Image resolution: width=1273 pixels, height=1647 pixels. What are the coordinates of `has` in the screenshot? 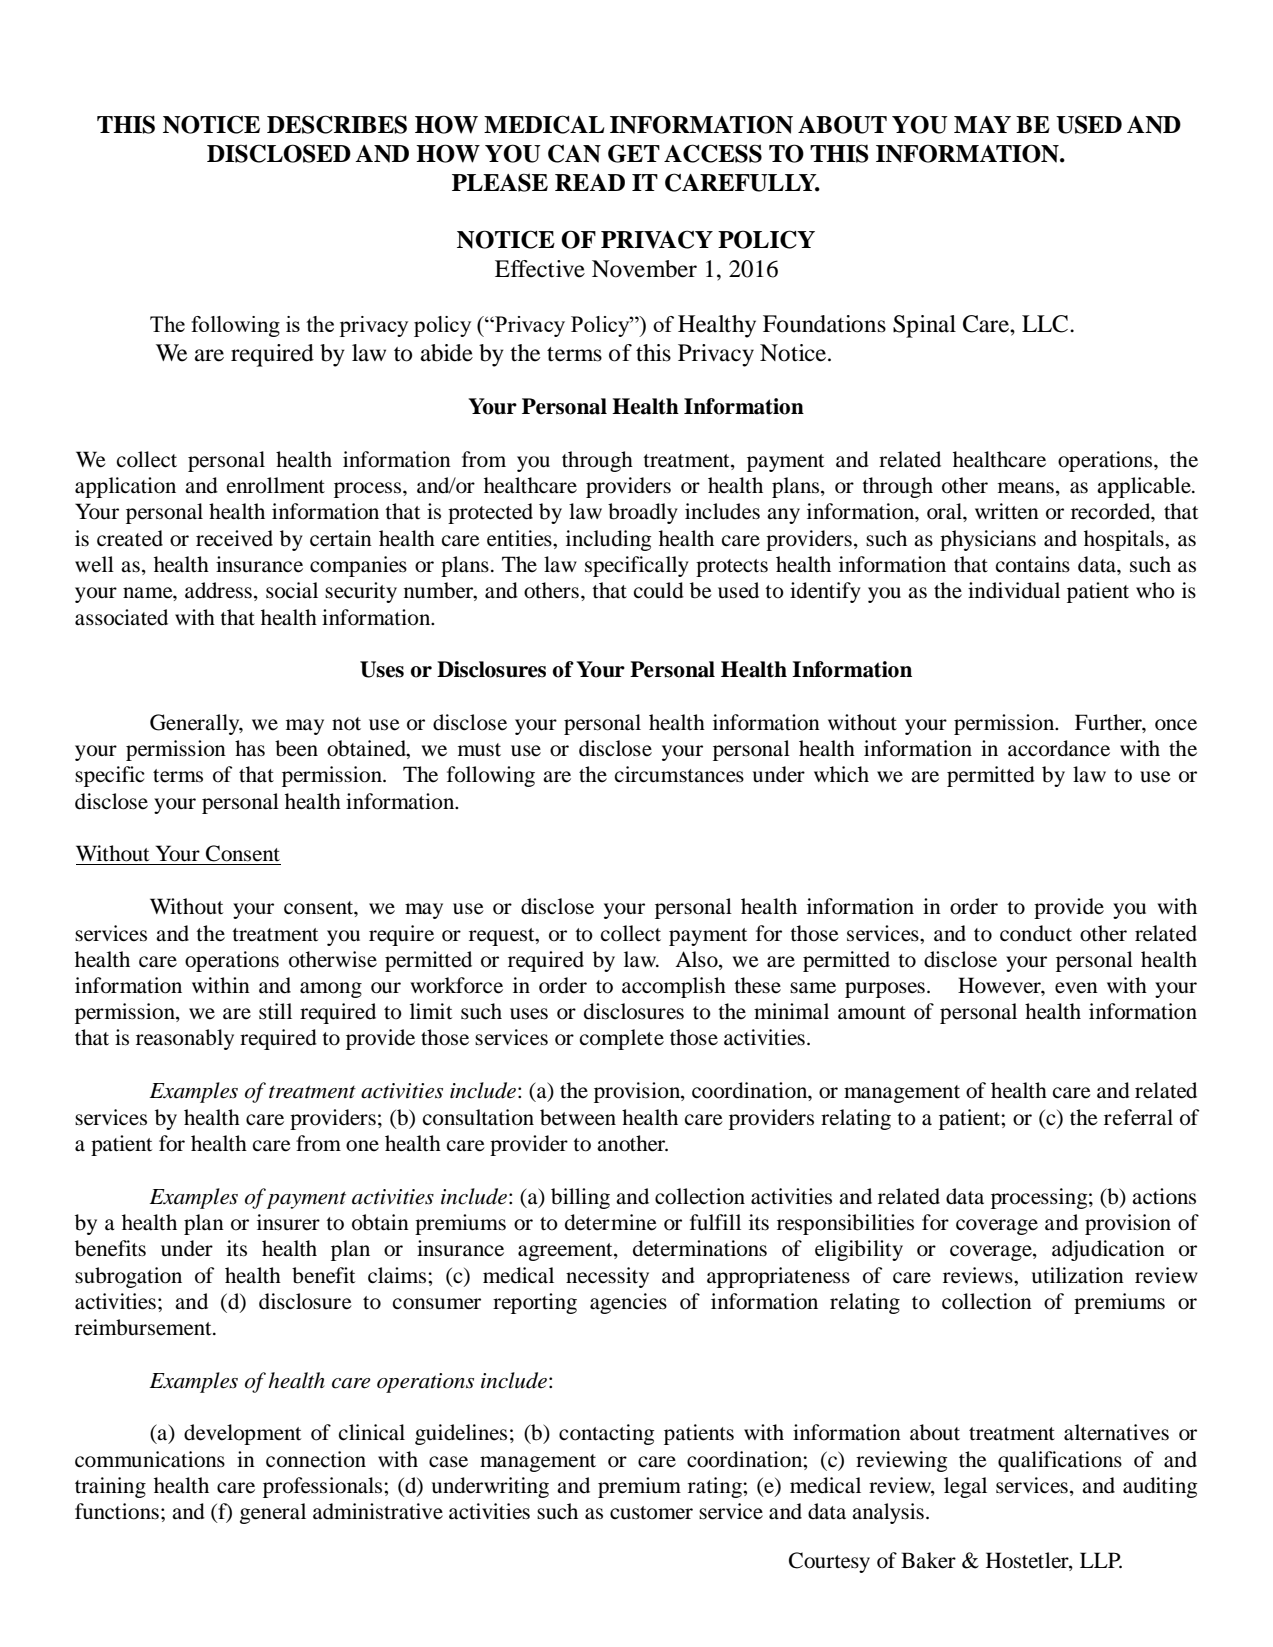 It's located at (250, 748).
